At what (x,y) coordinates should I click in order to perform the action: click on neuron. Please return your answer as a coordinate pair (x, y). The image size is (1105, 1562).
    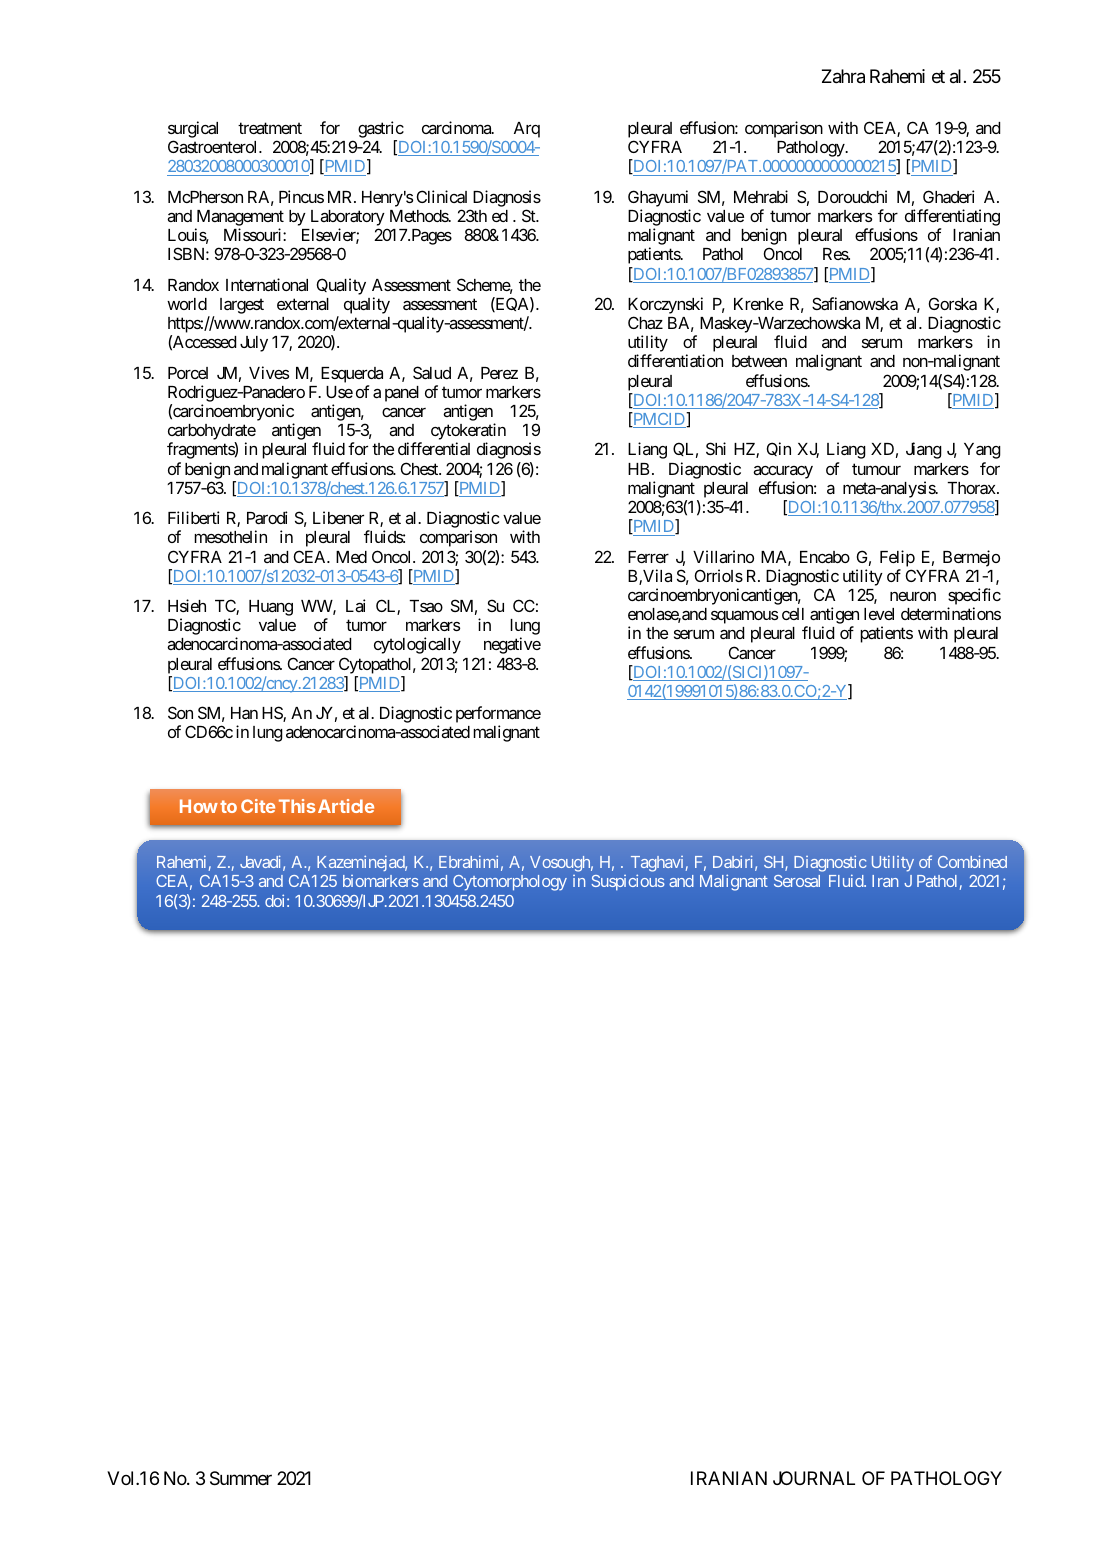
    Looking at the image, I should click on (913, 596).
